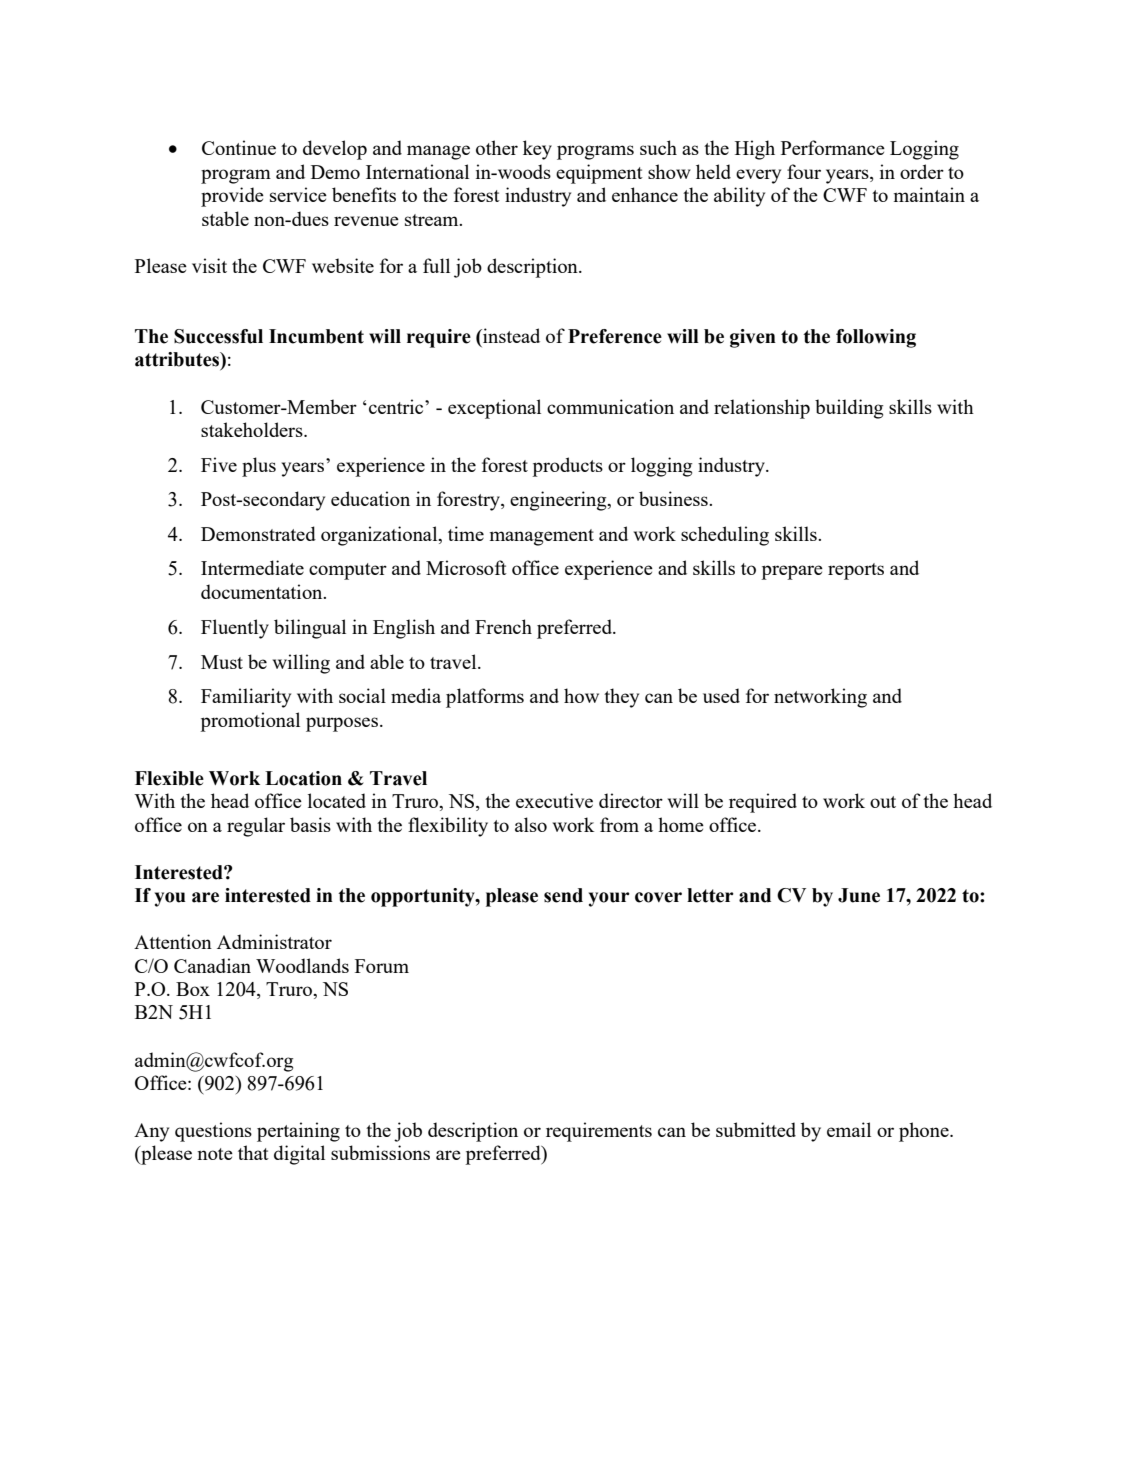 This image has width=1137, height=1471. Describe the element at coordinates (537, 150) in the image. I see `key` at that location.
